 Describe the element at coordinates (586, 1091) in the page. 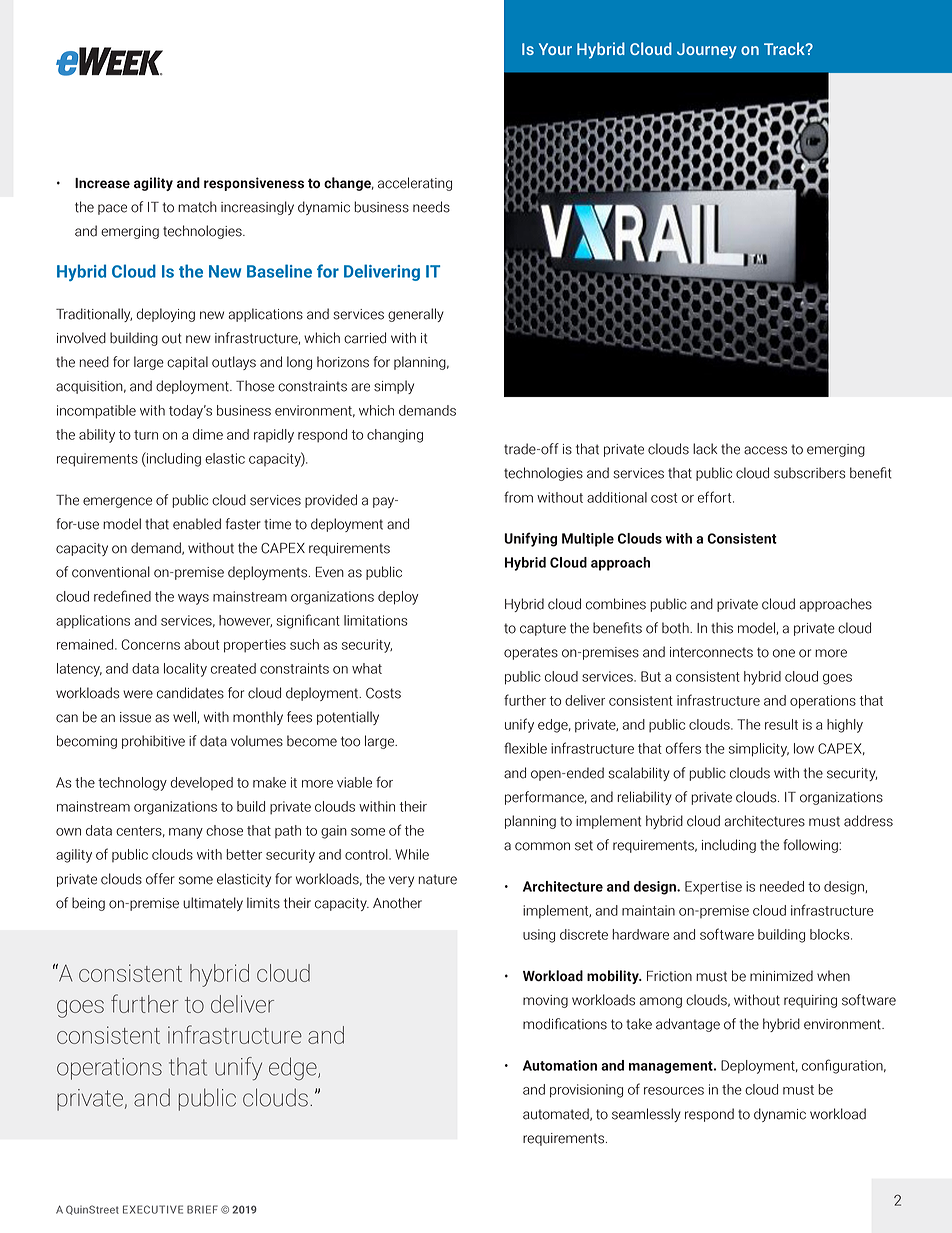

I see `provisioning` at that location.
